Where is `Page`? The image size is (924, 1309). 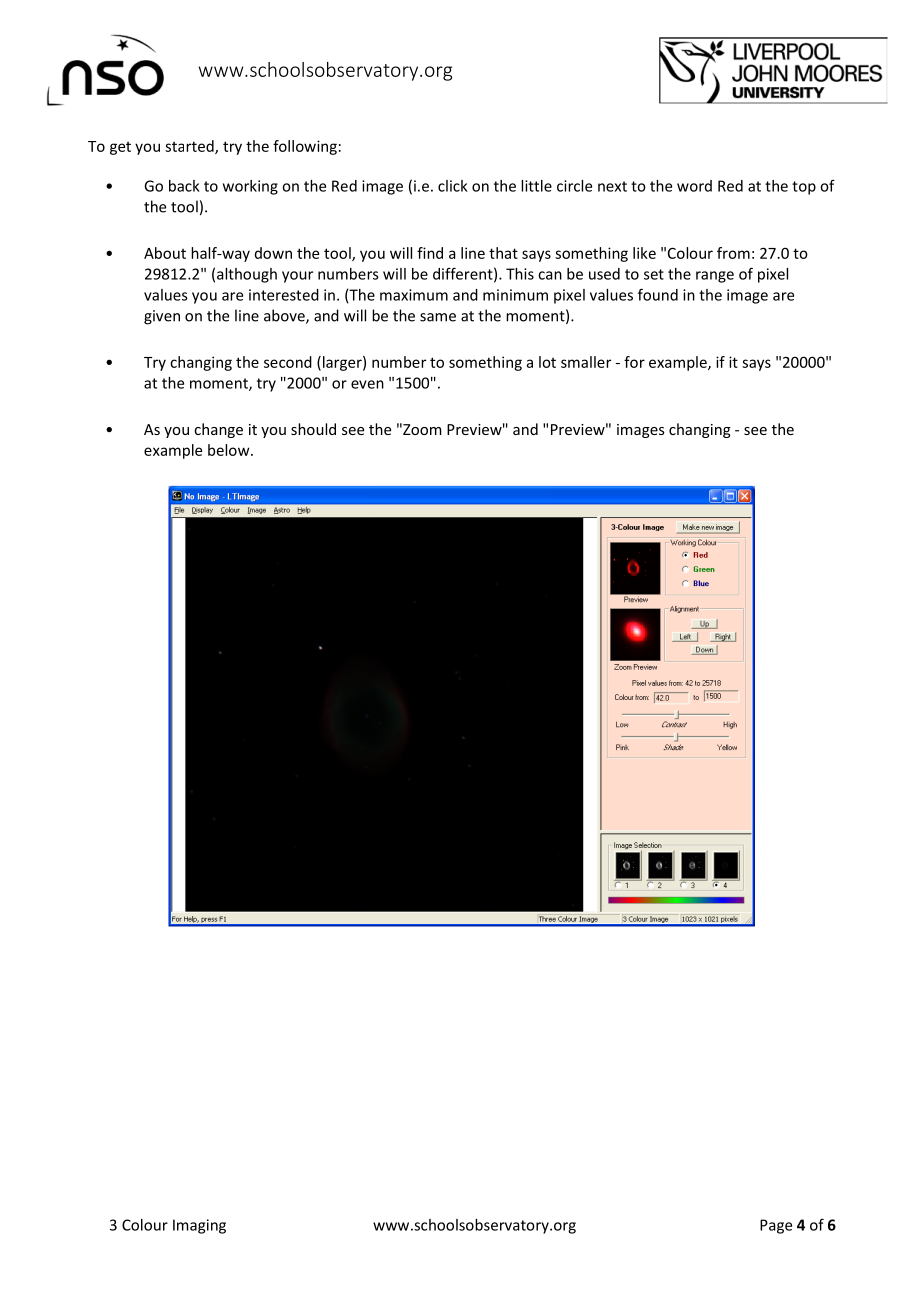
Page is located at coordinates (776, 1226).
